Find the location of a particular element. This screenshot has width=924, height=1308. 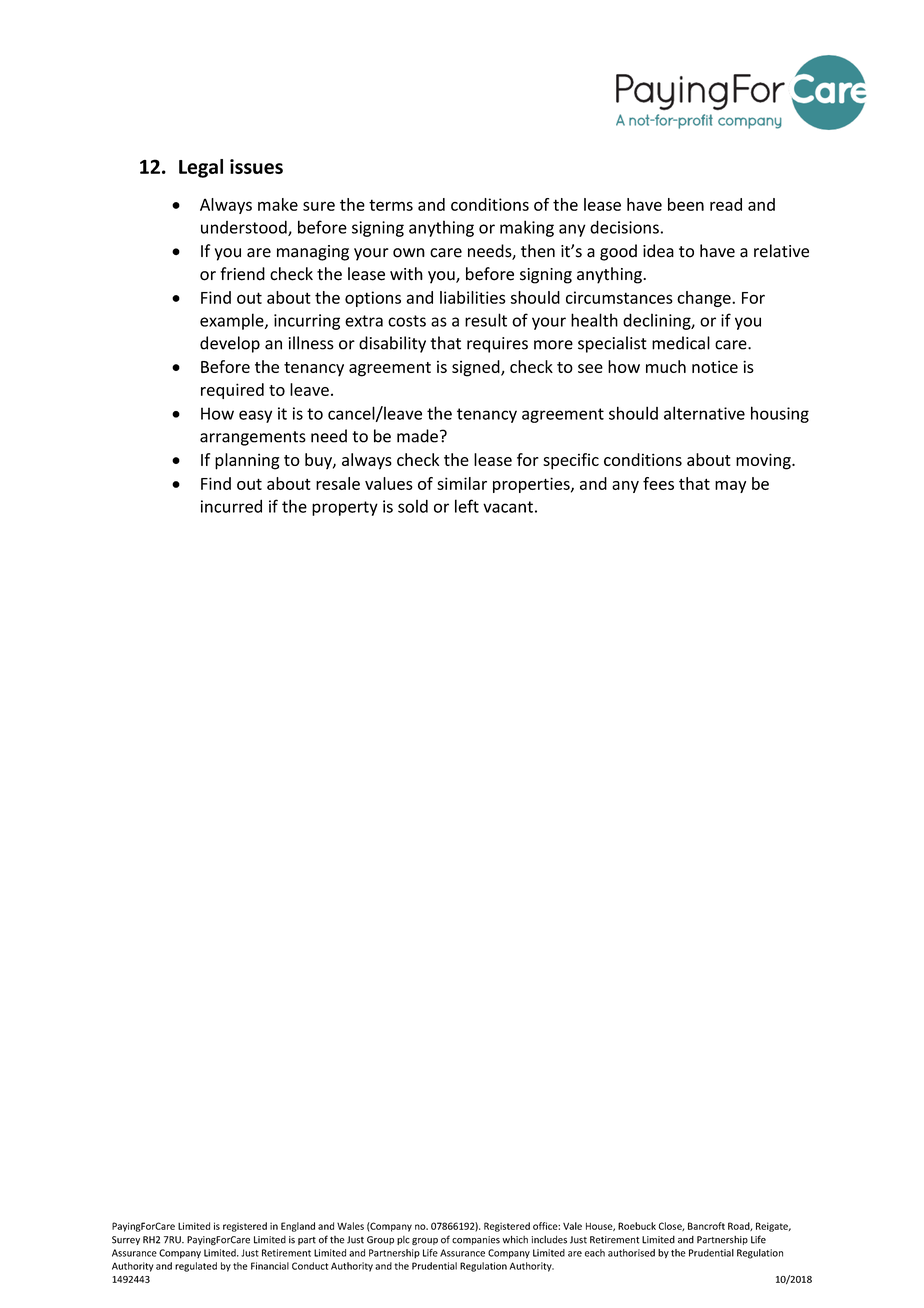

may is located at coordinates (730, 487).
